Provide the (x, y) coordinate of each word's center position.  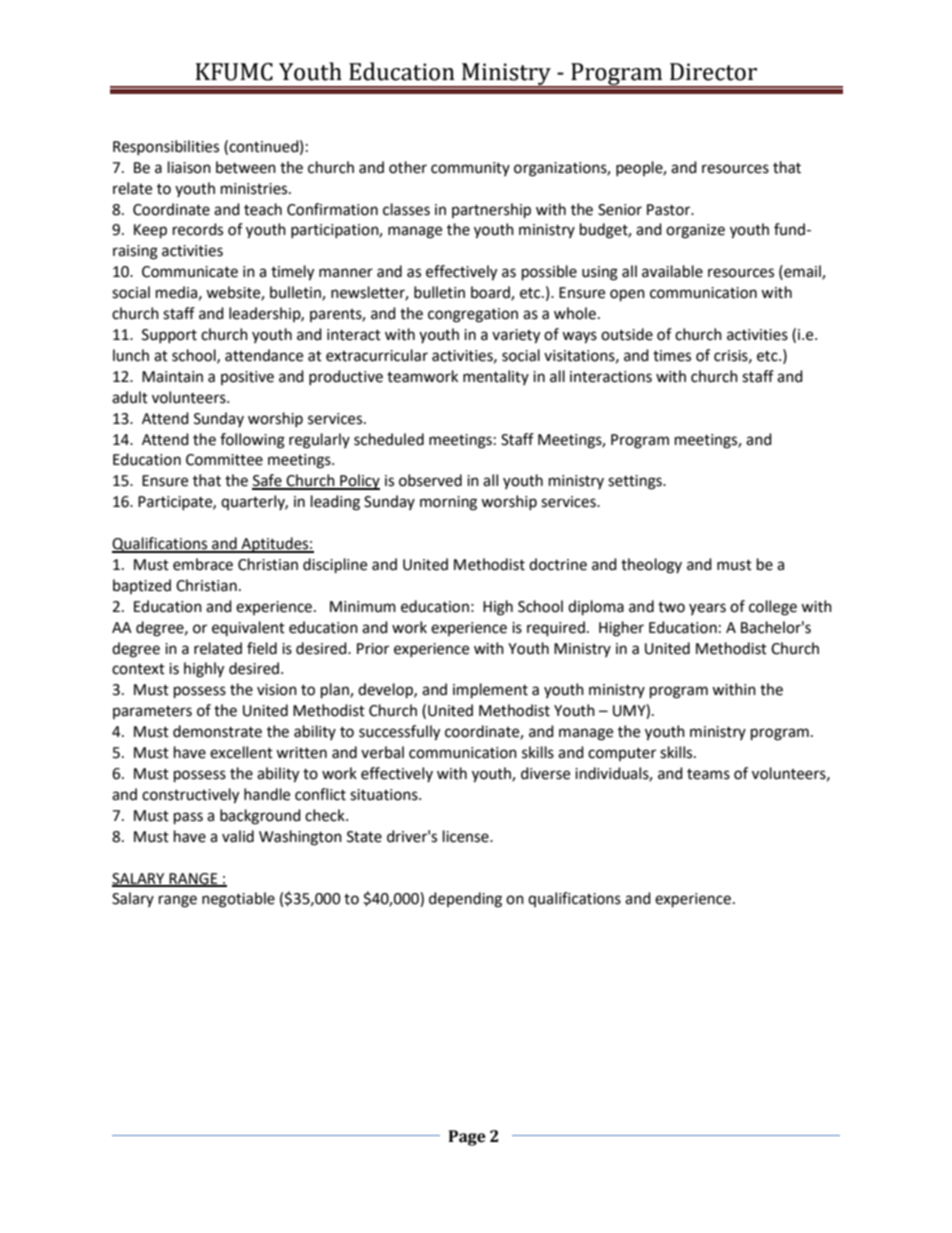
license (467, 836)
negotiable (238, 900)
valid (238, 836)
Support (169, 336)
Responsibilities (166, 147)
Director (713, 72)
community (470, 169)
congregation (473, 315)
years (707, 609)
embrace (203, 564)
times (672, 356)
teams (708, 774)
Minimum (363, 607)
